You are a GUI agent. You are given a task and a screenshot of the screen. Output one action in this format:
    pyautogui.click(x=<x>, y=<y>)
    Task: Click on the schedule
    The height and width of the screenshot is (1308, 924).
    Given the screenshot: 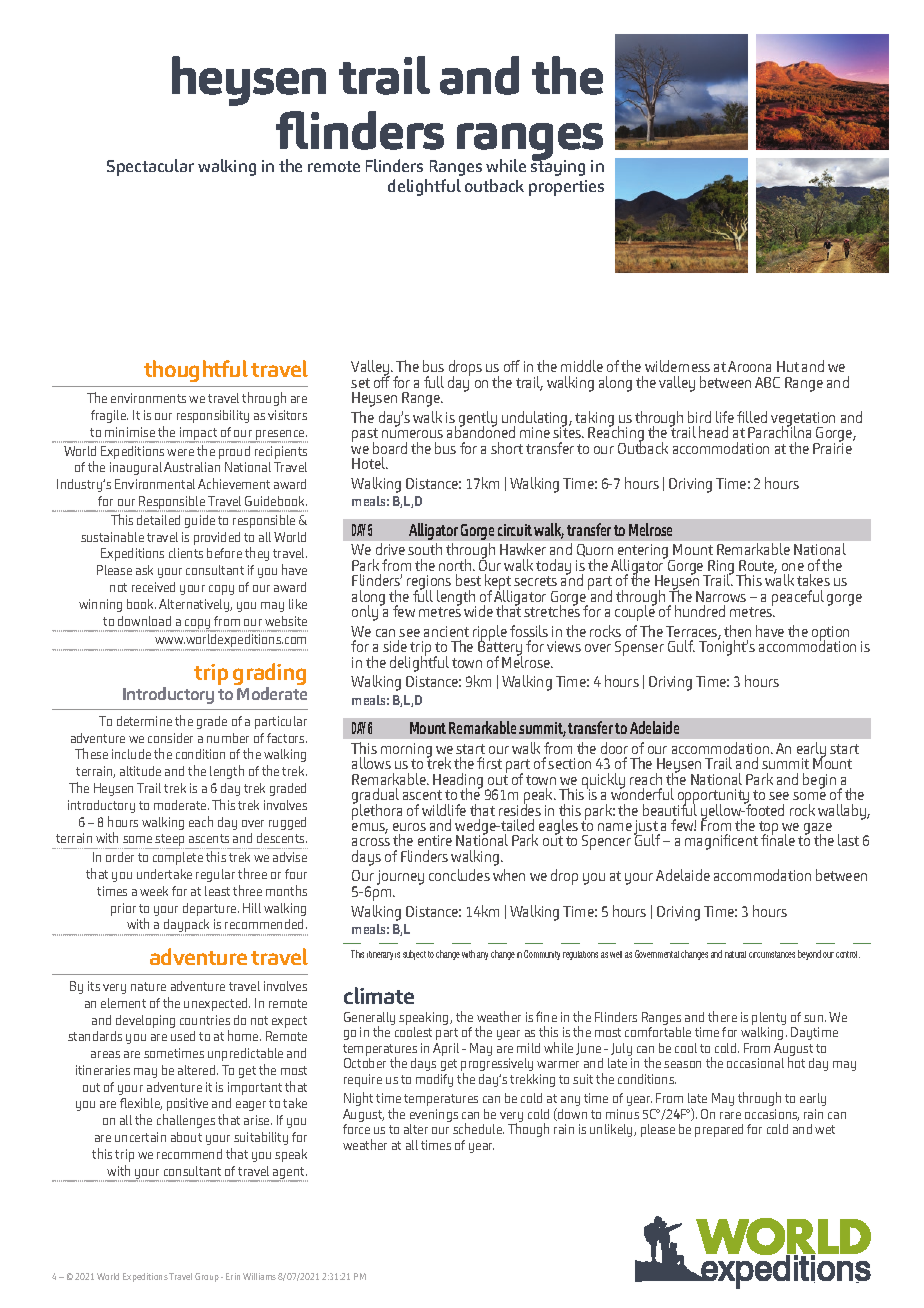 What is the action you would take?
    pyautogui.click(x=478, y=1128)
